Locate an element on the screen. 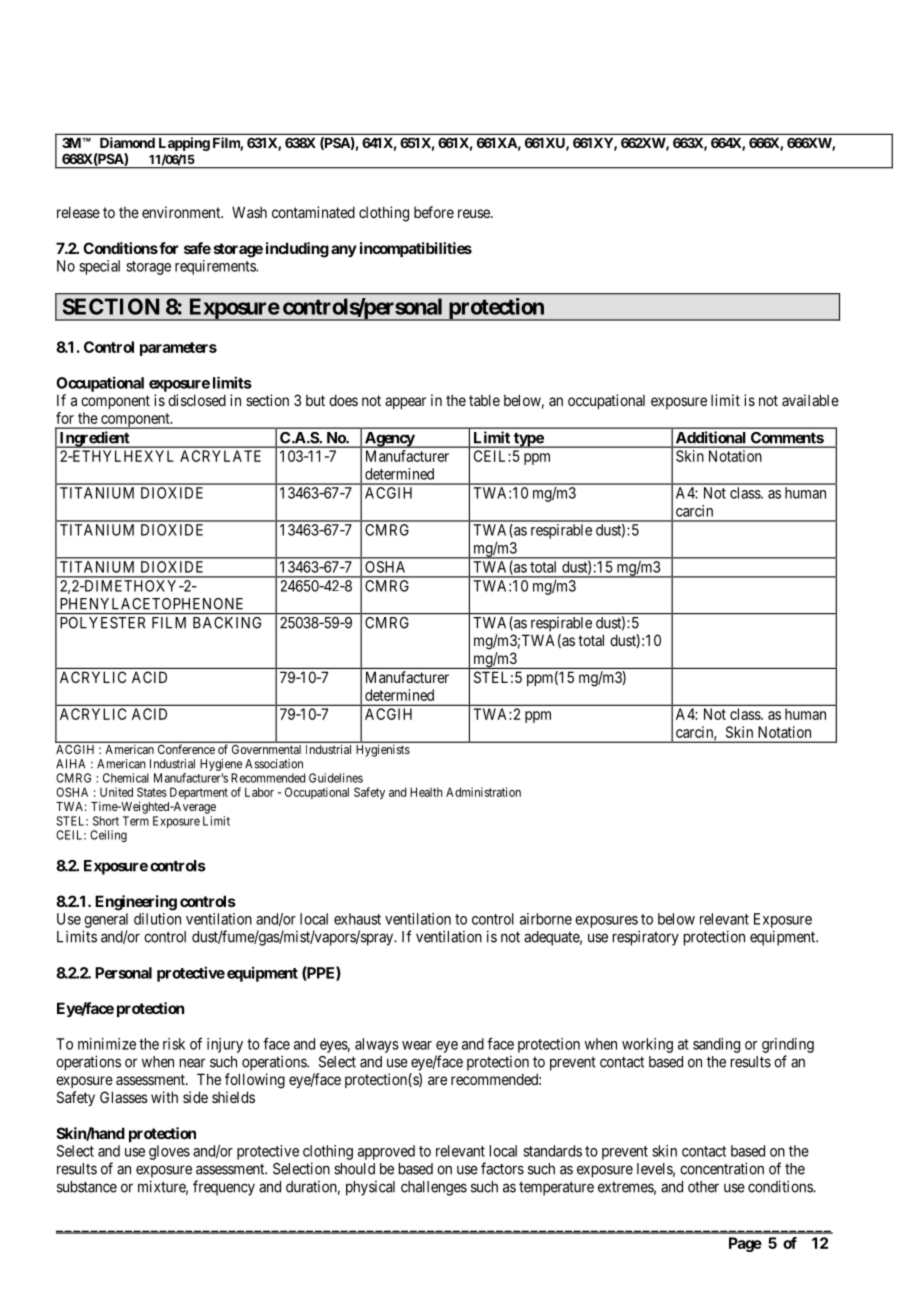 The height and width of the screenshot is (1308, 924). environment is located at coordinates (182, 212).
